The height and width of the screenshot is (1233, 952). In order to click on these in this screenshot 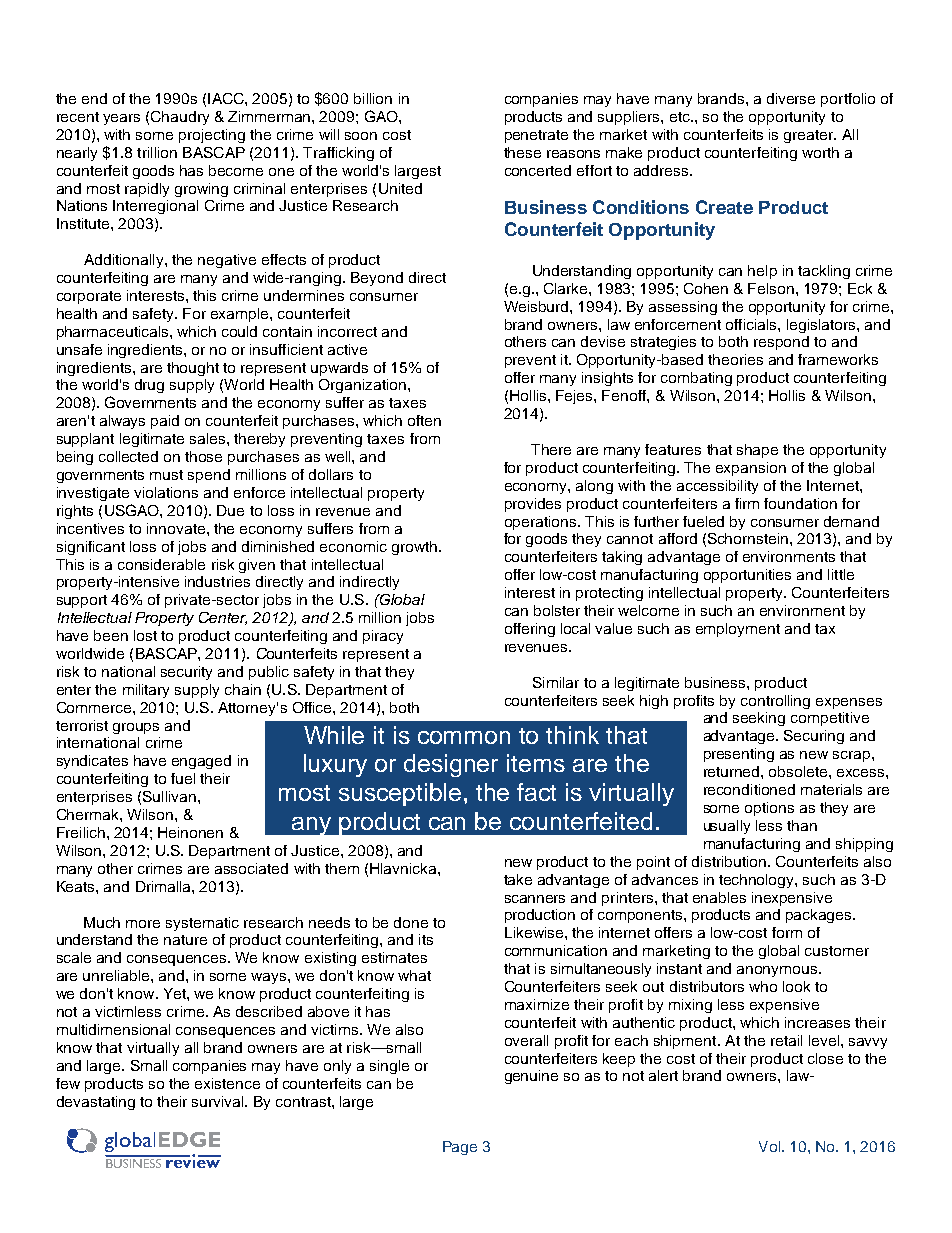, I will do `click(522, 152)`.
